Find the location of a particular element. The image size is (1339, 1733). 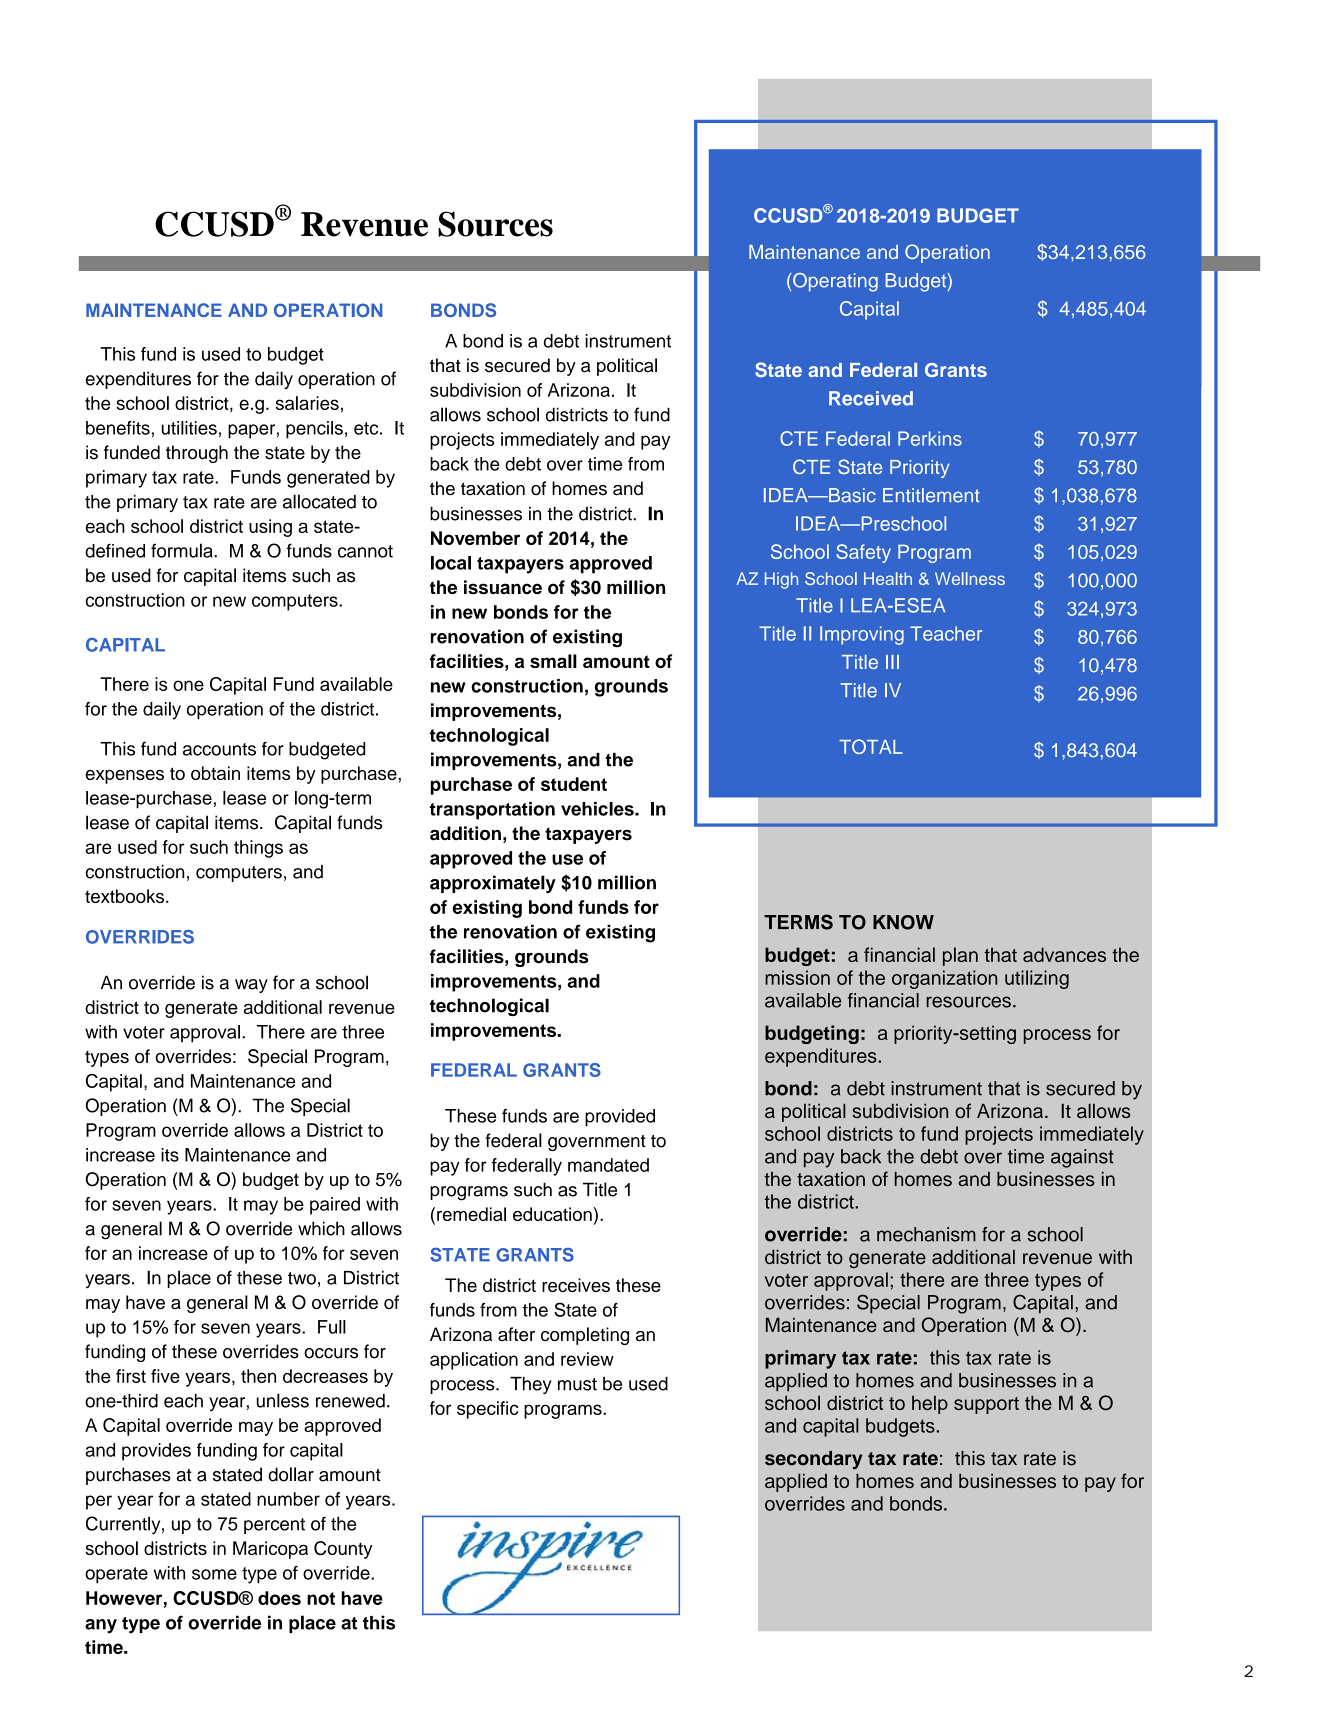

approximately is located at coordinates (493, 884).
